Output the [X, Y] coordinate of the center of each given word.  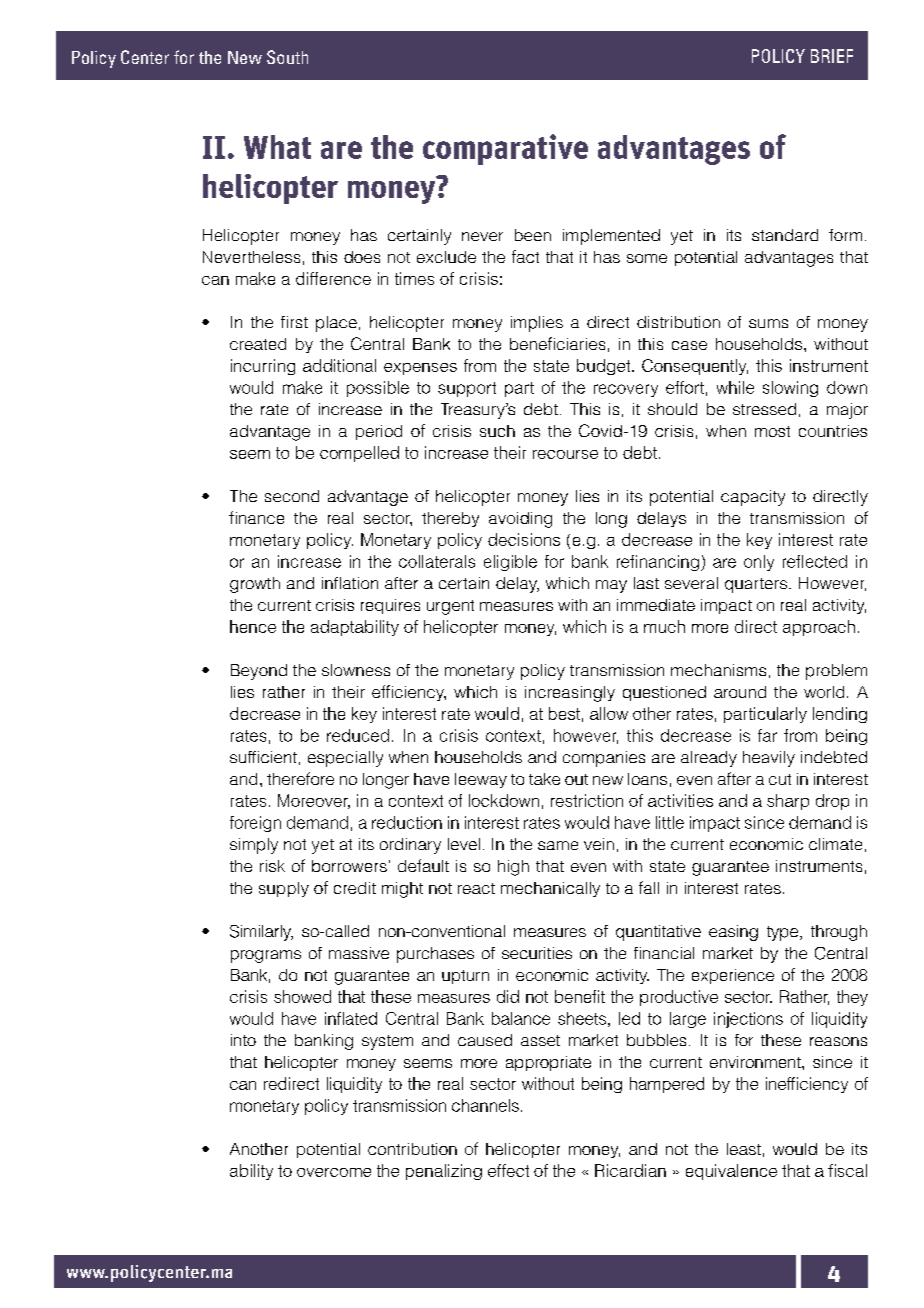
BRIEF [832, 56]
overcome [334, 1172]
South [287, 57]
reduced [358, 735]
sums [768, 323]
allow [609, 713]
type [784, 933]
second [292, 496]
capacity [753, 498]
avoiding [520, 520]
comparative [505, 149]
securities [537, 953]
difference [333, 278]
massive [359, 953]
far [767, 735]
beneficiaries [557, 343]
